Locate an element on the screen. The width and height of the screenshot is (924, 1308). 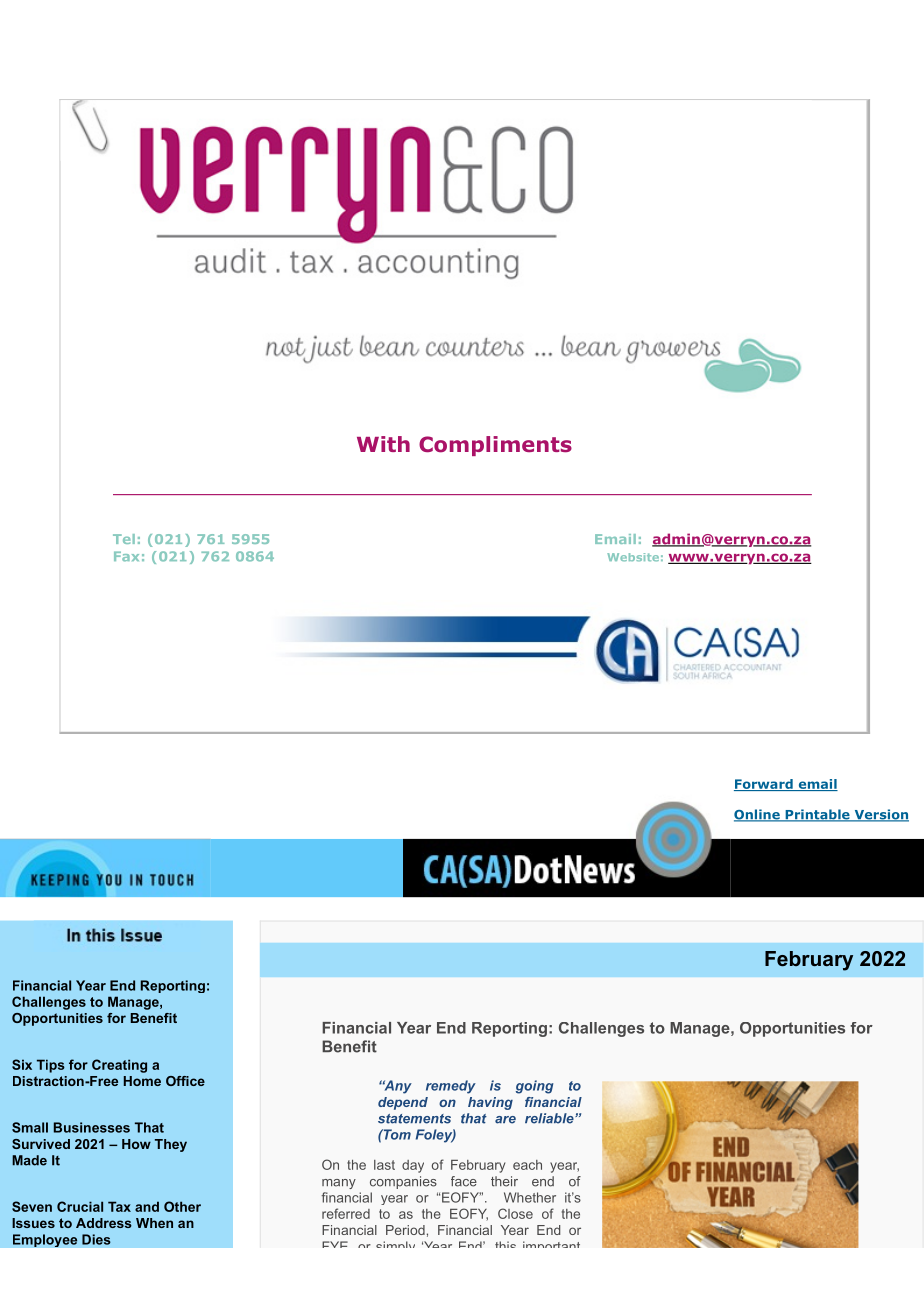
Period is located at coordinates (405, 1230).
